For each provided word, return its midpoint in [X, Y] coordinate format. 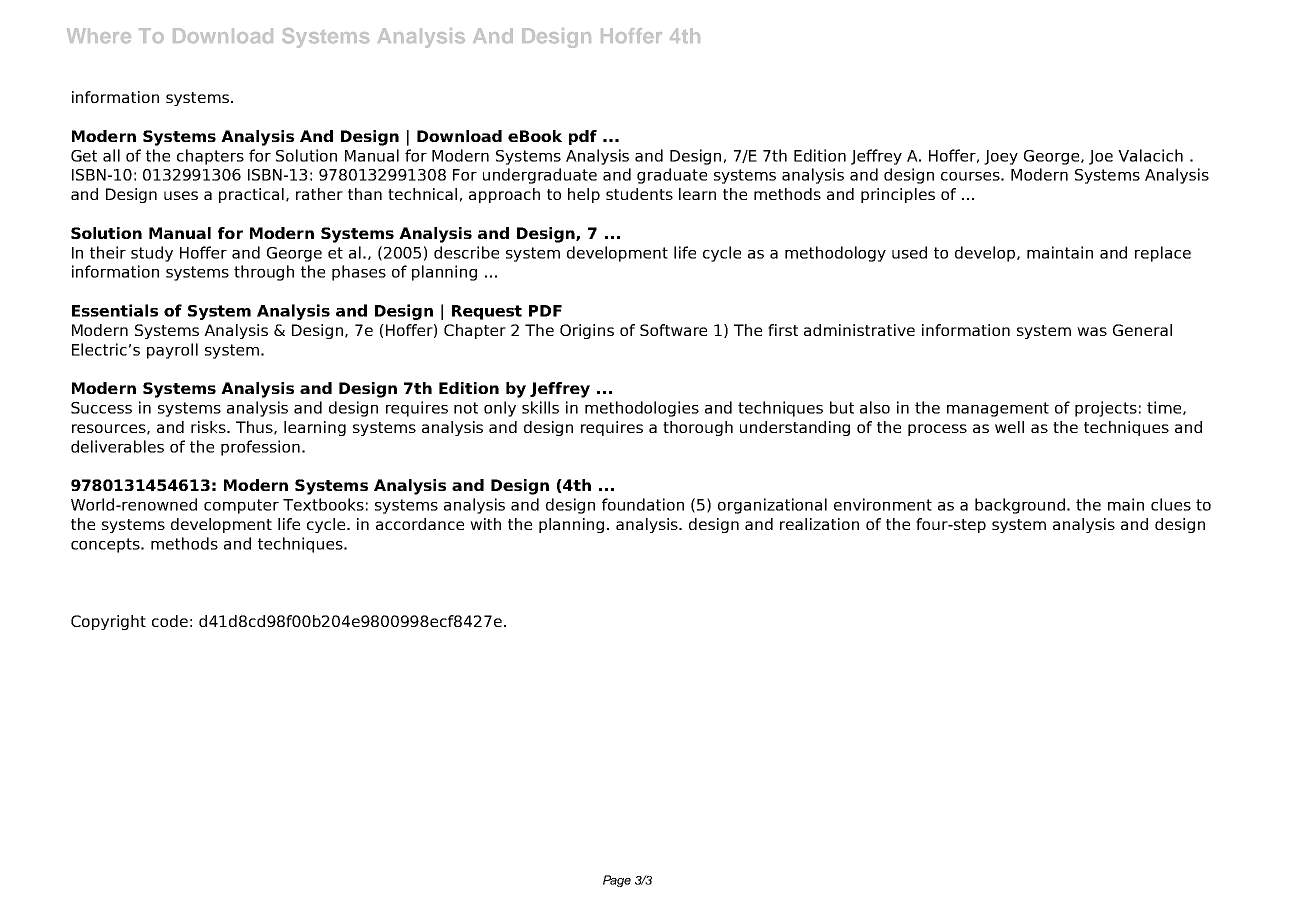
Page [617, 881]
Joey [1001, 157]
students [639, 194]
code [170, 621]
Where [99, 36]
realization [819, 524]
